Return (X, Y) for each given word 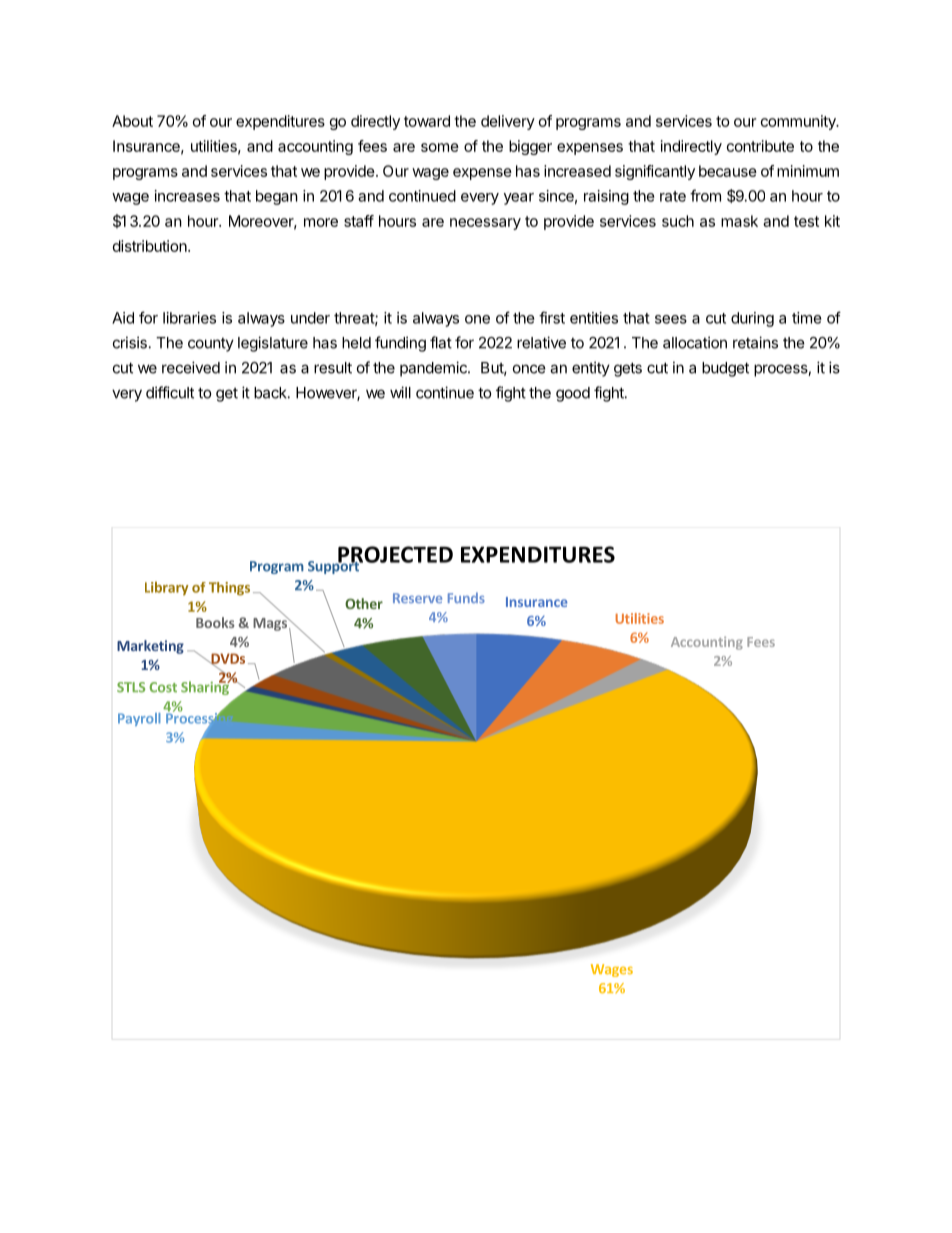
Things (229, 589)
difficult (170, 392)
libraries (189, 318)
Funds (466, 597)
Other (364, 603)
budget (725, 369)
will (400, 392)
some (440, 147)
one (477, 319)
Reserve (417, 598)
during (752, 319)
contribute (760, 146)
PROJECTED (394, 555)
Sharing (206, 687)
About (132, 121)
